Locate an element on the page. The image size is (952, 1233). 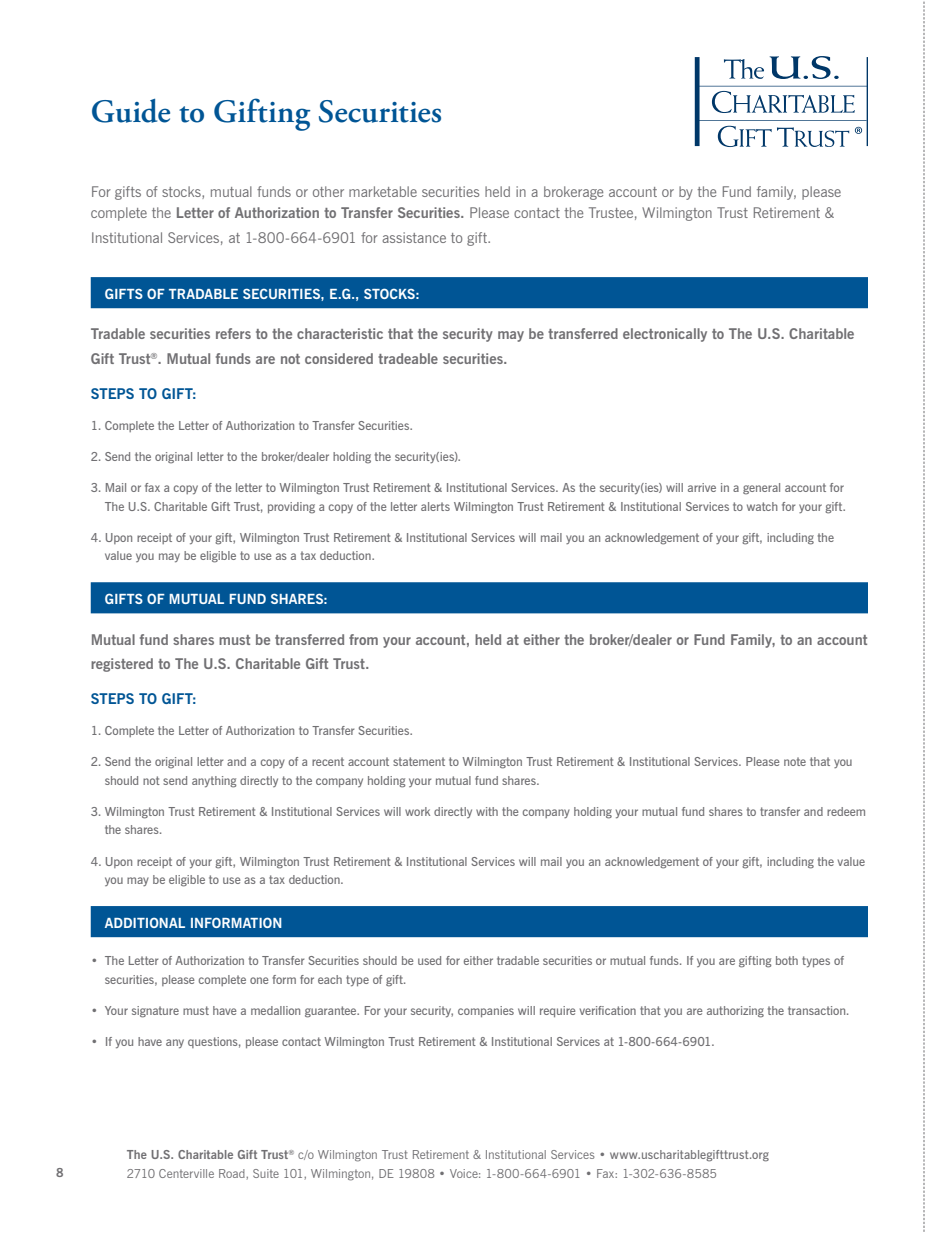
statement is located at coordinates (419, 761).
